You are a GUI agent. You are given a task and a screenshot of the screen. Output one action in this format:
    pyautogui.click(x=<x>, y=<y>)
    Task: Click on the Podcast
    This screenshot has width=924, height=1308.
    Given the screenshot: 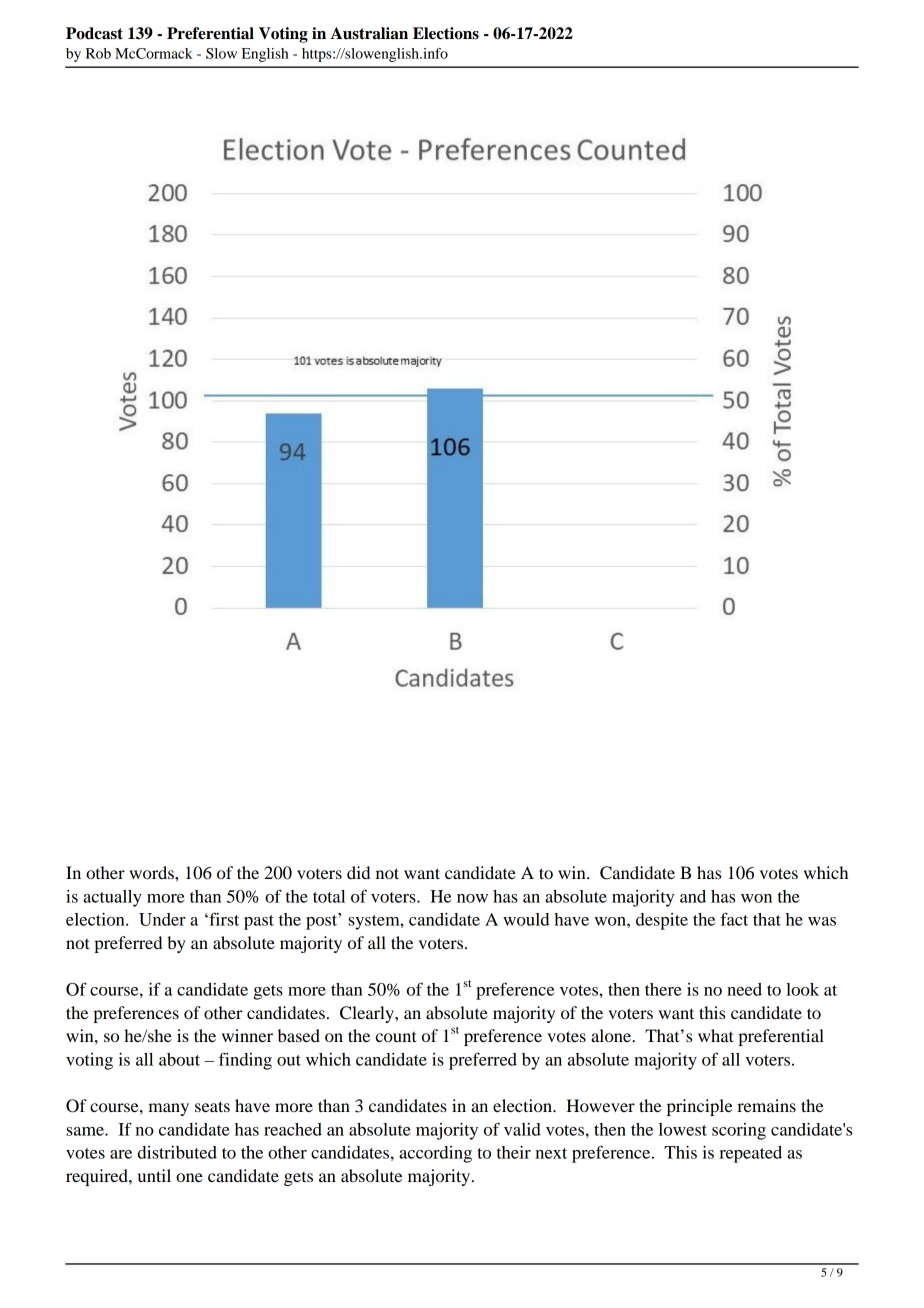 What is the action you would take?
    pyautogui.click(x=94, y=33)
